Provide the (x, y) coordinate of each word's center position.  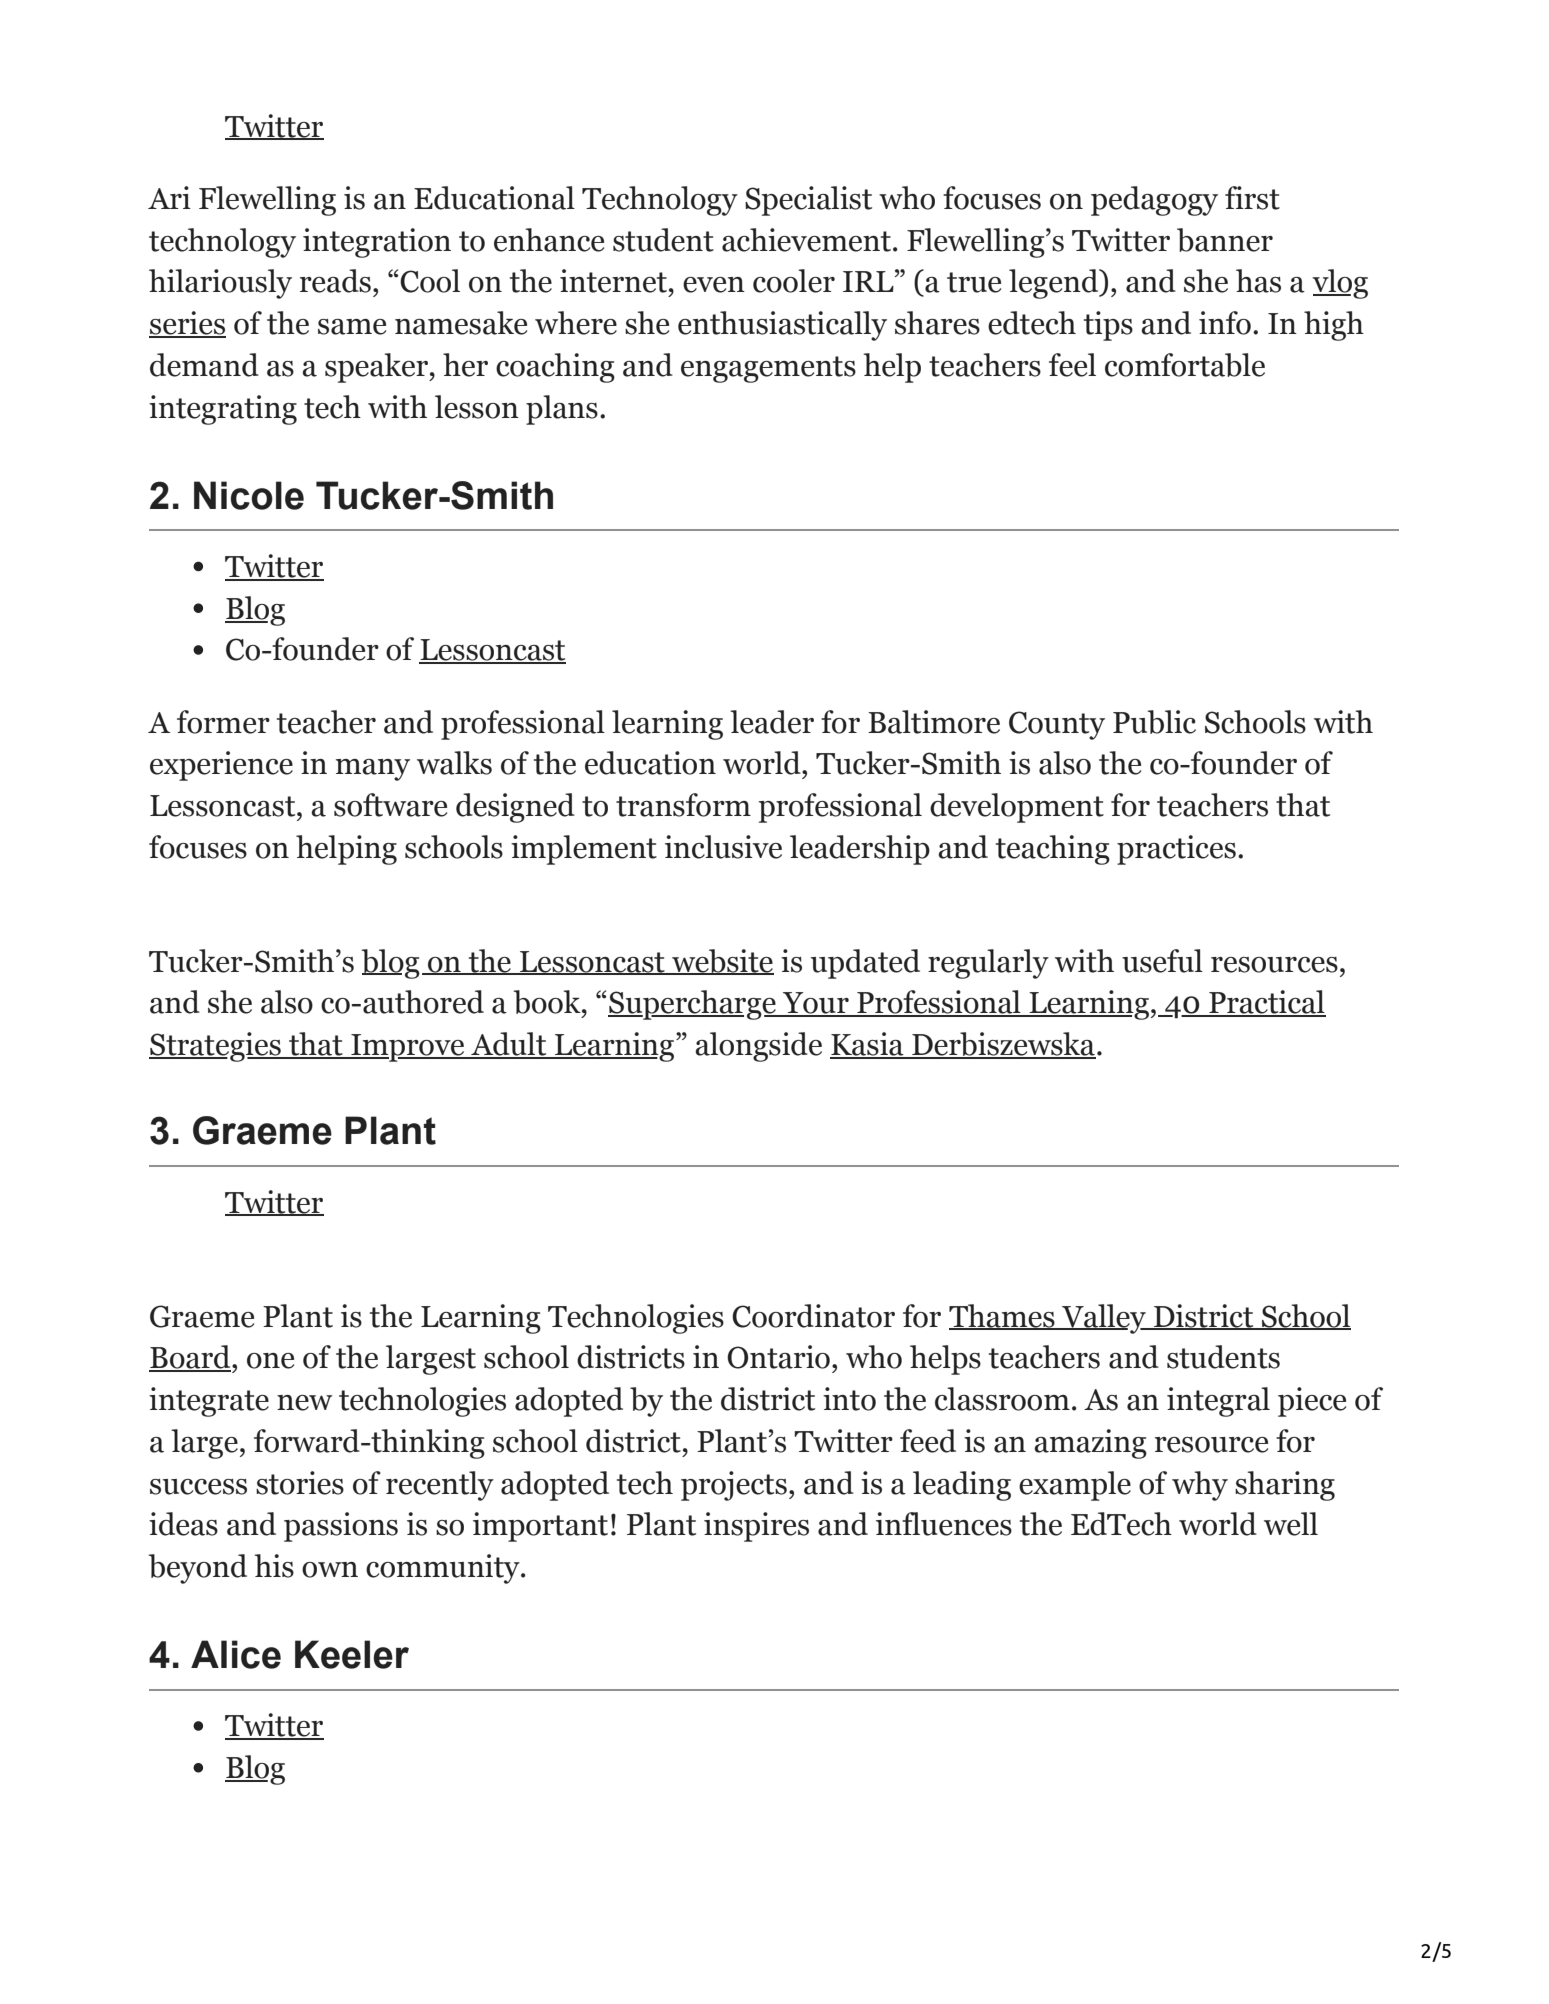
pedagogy (1154, 201)
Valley (1104, 1319)
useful (1162, 961)
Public (1154, 722)
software (390, 805)
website (722, 962)
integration (377, 243)
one (270, 1361)
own (330, 1570)
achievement (806, 240)
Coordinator (813, 1316)
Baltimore (934, 722)
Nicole (249, 495)
